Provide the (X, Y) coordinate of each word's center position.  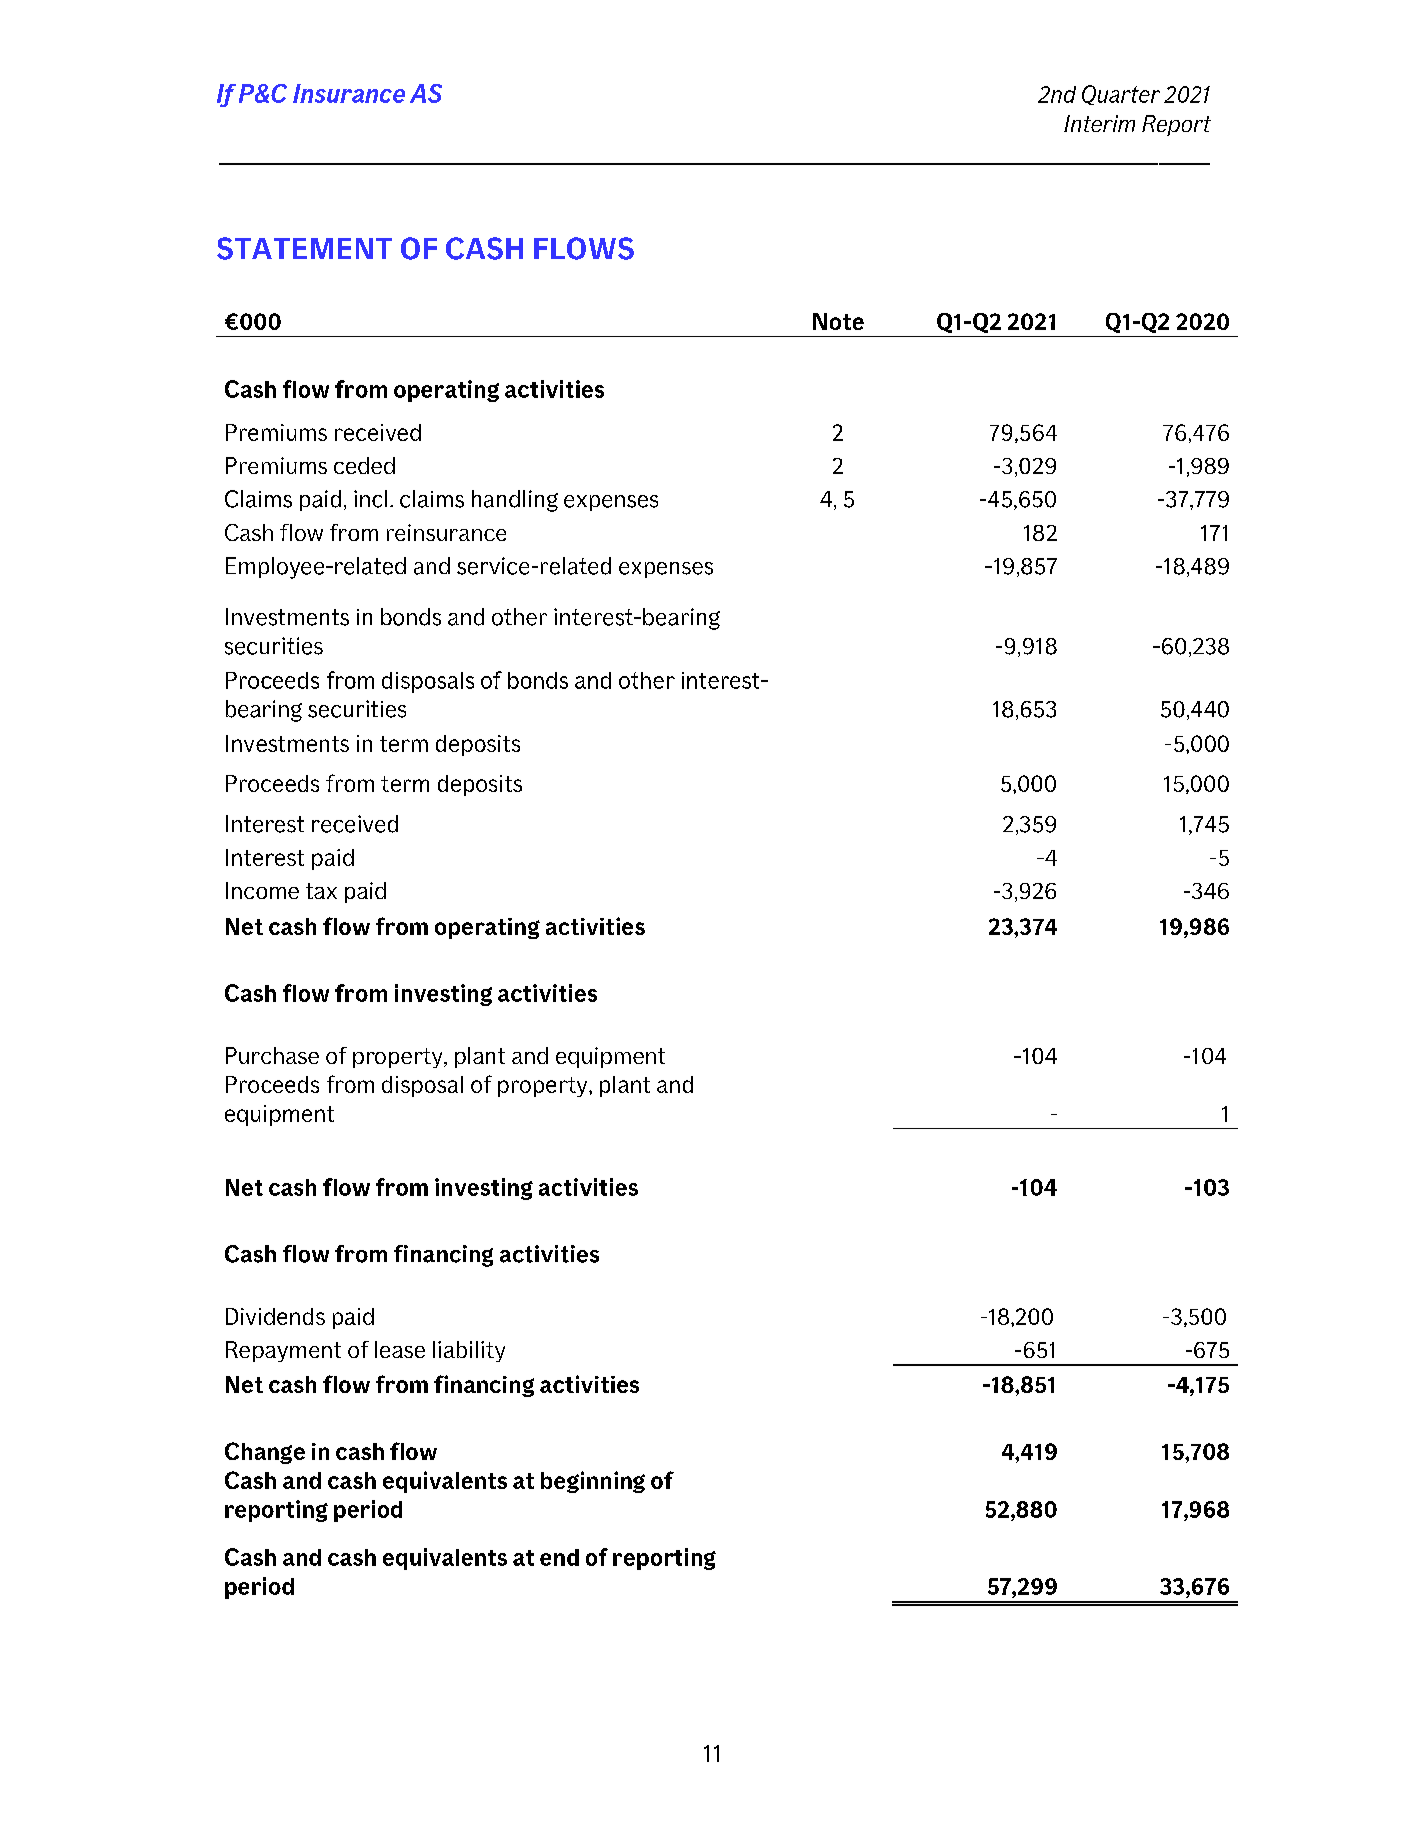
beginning (593, 1482)
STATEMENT (304, 248)
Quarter (1121, 95)
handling (515, 501)
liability (469, 1351)
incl (370, 499)
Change (265, 1453)
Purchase (272, 1055)
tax (321, 891)
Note (838, 321)
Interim (1099, 123)
